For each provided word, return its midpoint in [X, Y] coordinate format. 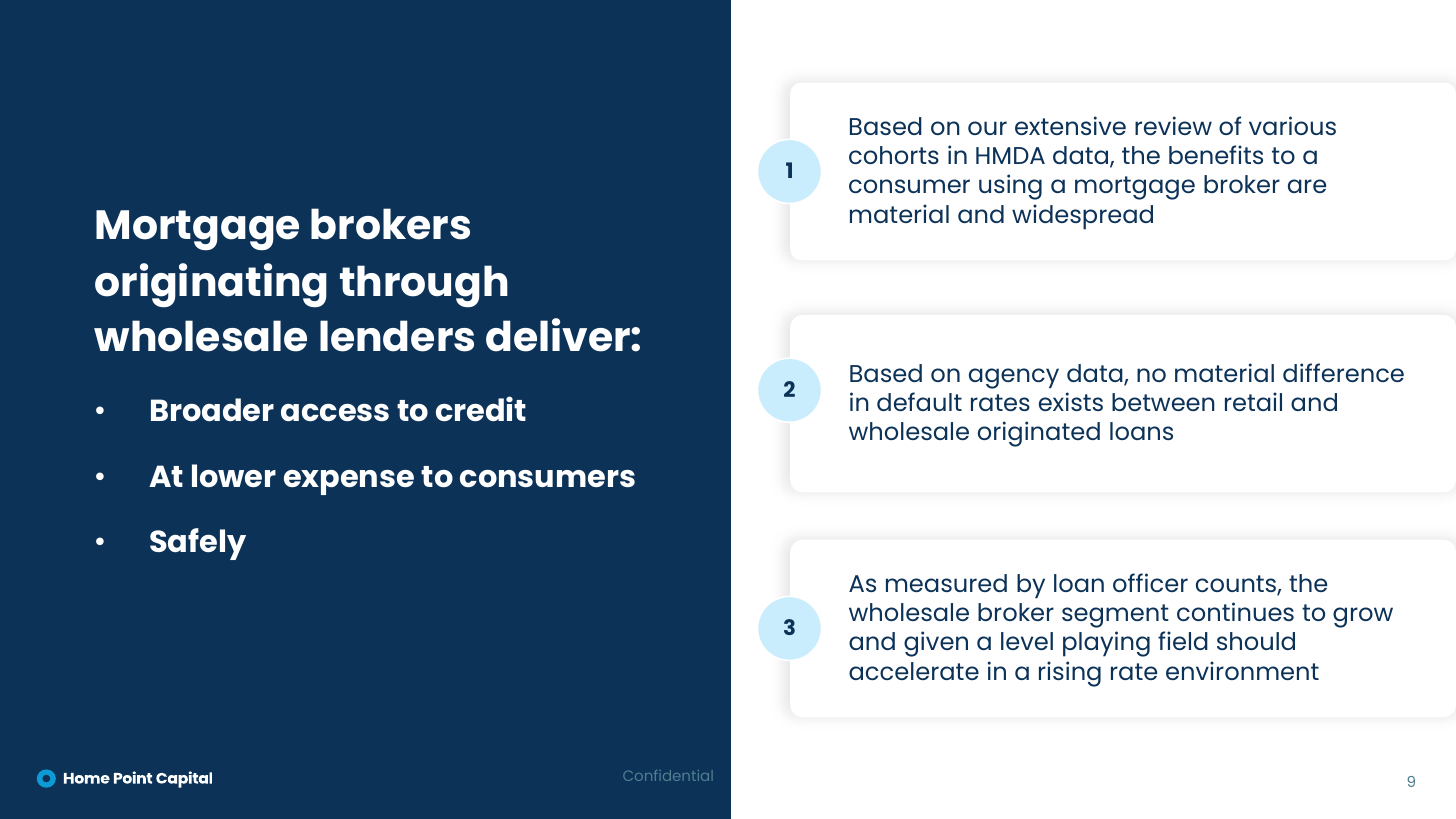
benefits [1216, 154]
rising [1070, 674]
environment [1242, 670]
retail [1253, 401]
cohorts [894, 155]
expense [349, 482]
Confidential [668, 775]
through [424, 286]
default [919, 401]
